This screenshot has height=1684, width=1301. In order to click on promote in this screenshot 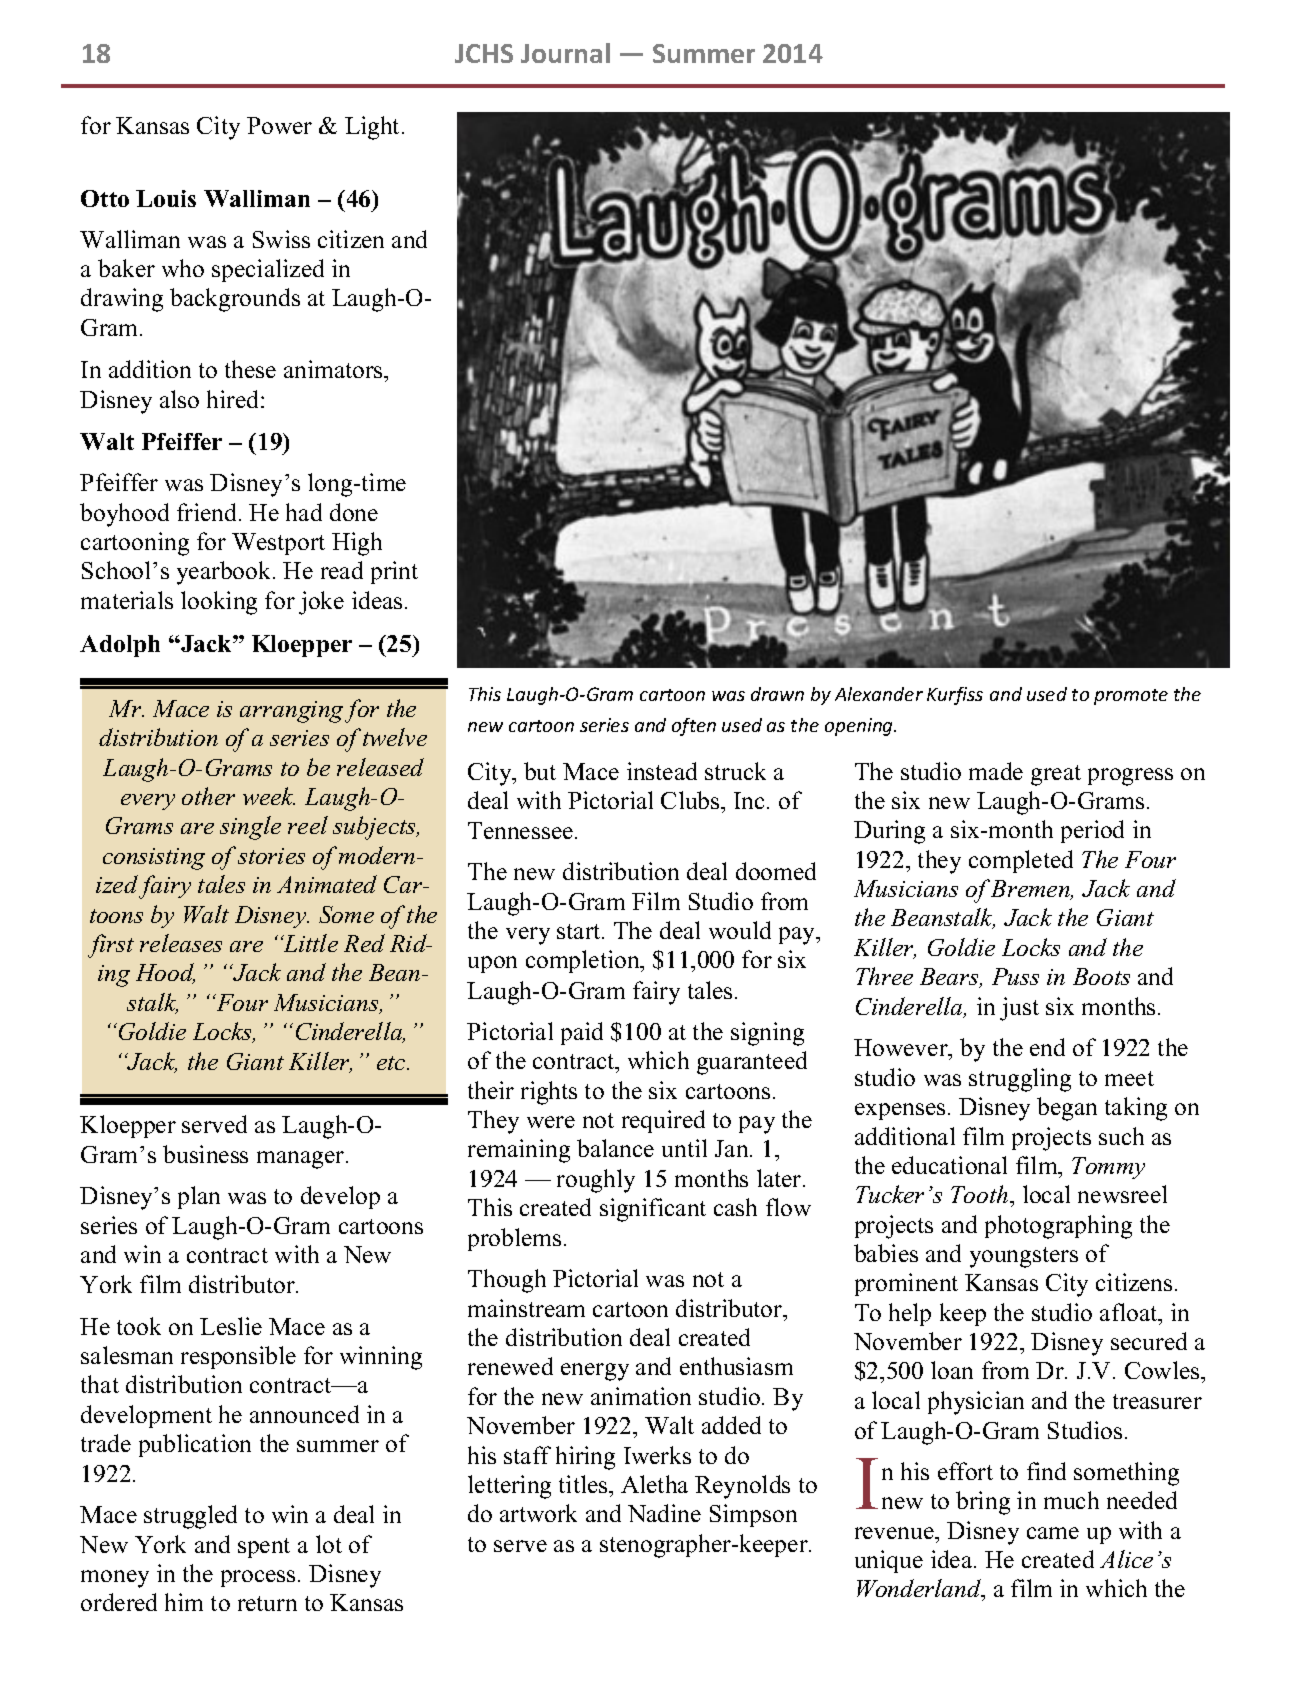, I will do `click(1131, 697)`.
